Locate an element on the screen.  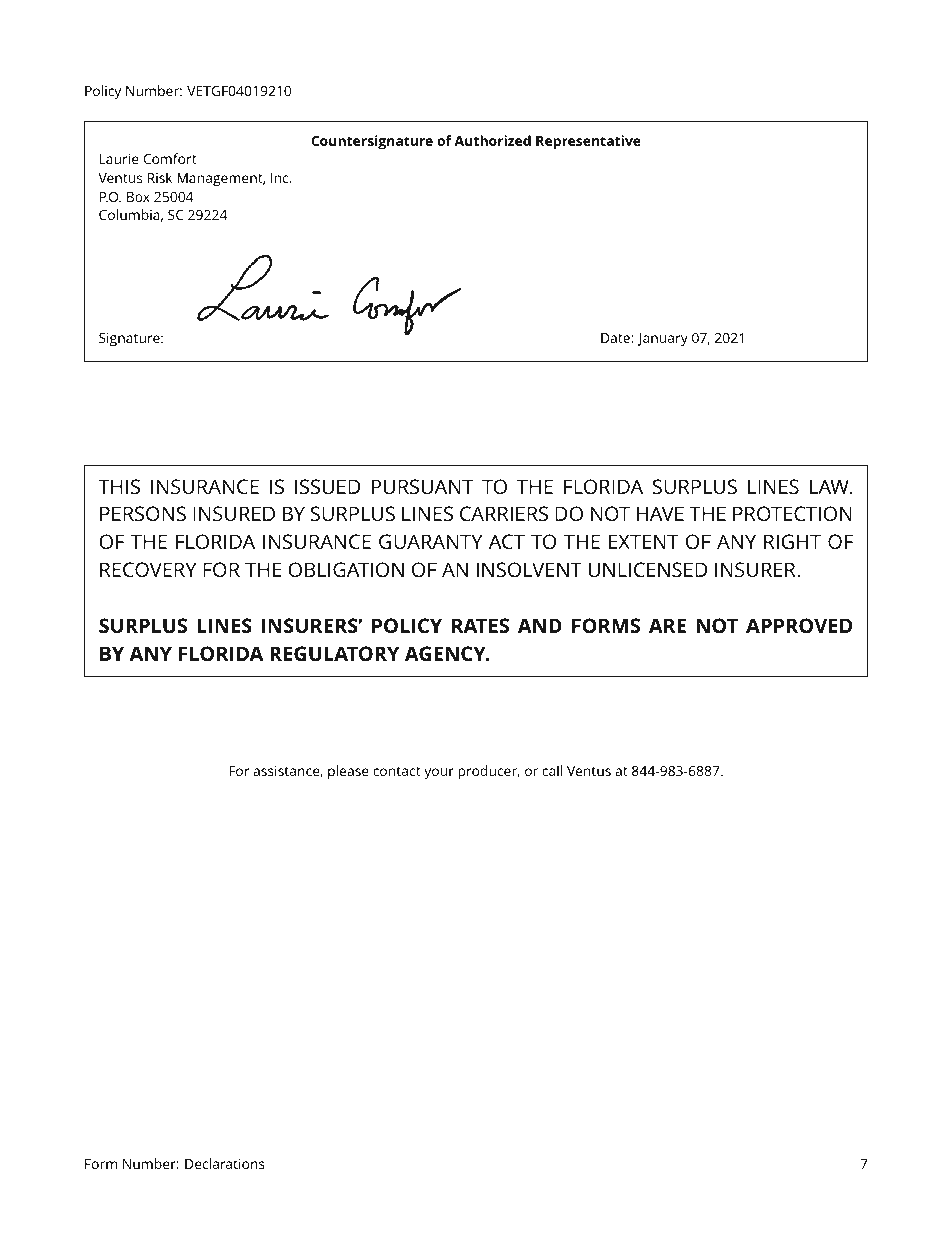
Comfort is located at coordinates (170, 158).
